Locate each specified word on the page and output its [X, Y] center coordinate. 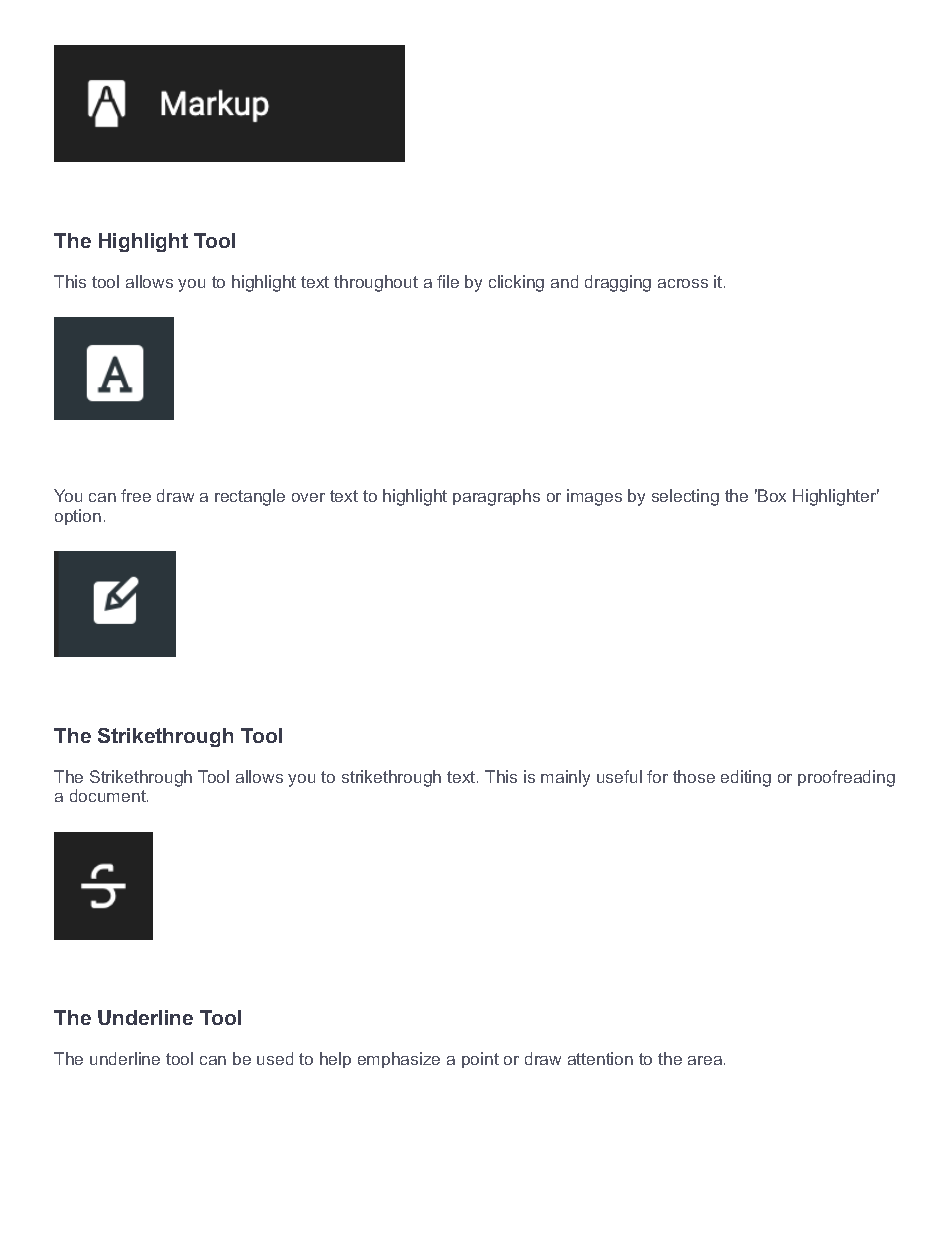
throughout [376, 283]
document [109, 795]
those [694, 776]
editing [746, 778]
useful [619, 776]
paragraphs [496, 497]
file [448, 281]
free [136, 495]
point [480, 1060]
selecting [685, 497]
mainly [565, 778]
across [683, 283]
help [335, 1060]
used [275, 1058]
